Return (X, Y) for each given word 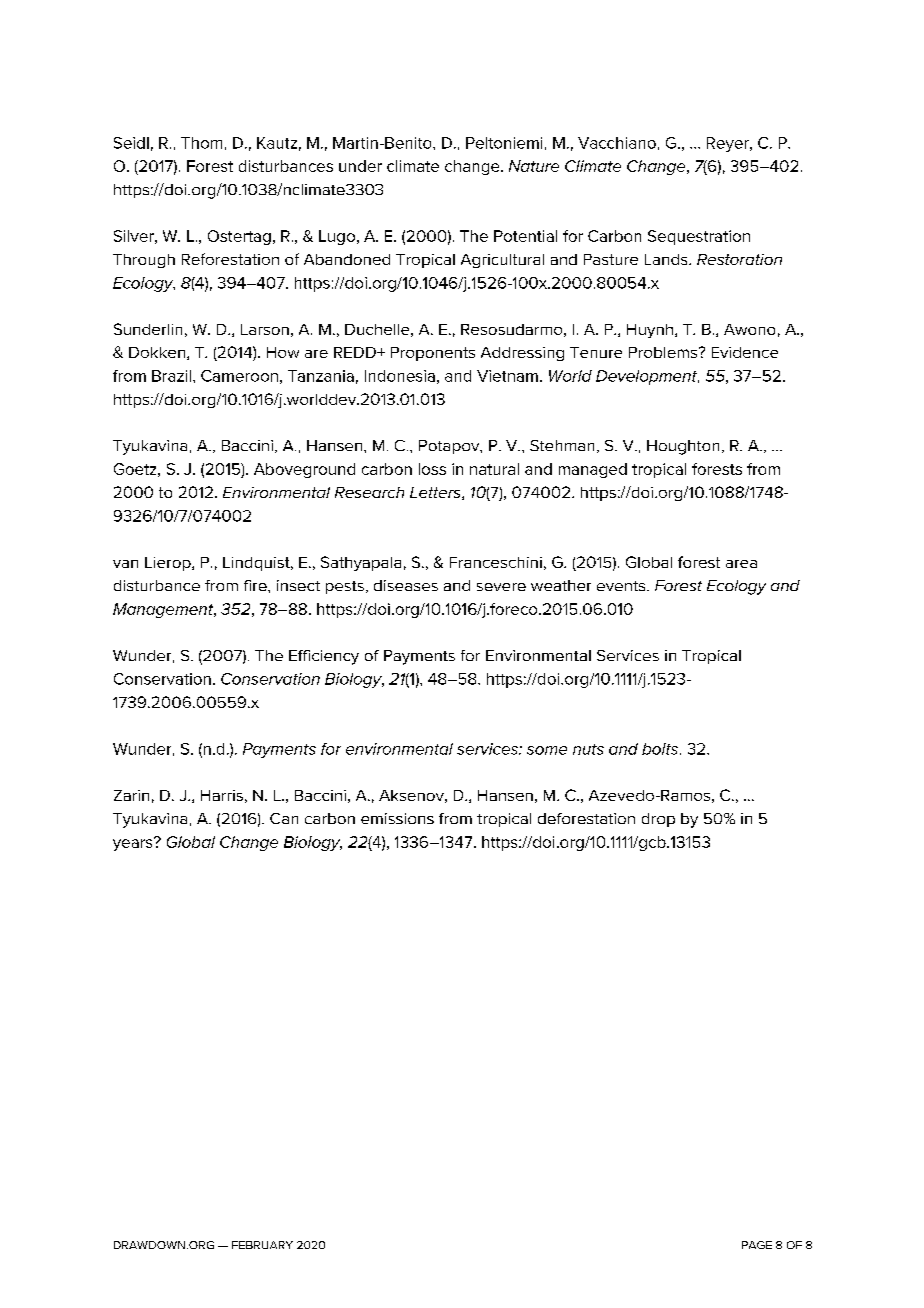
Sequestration (699, 237)
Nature (534, 166)
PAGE (757, 1245)
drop (658, 820)
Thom (201, 143)
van (125, 564)
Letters (436, 493)
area (741, 564)
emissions (397, 818)
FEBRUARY (262, 1245)
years (134, 844)
